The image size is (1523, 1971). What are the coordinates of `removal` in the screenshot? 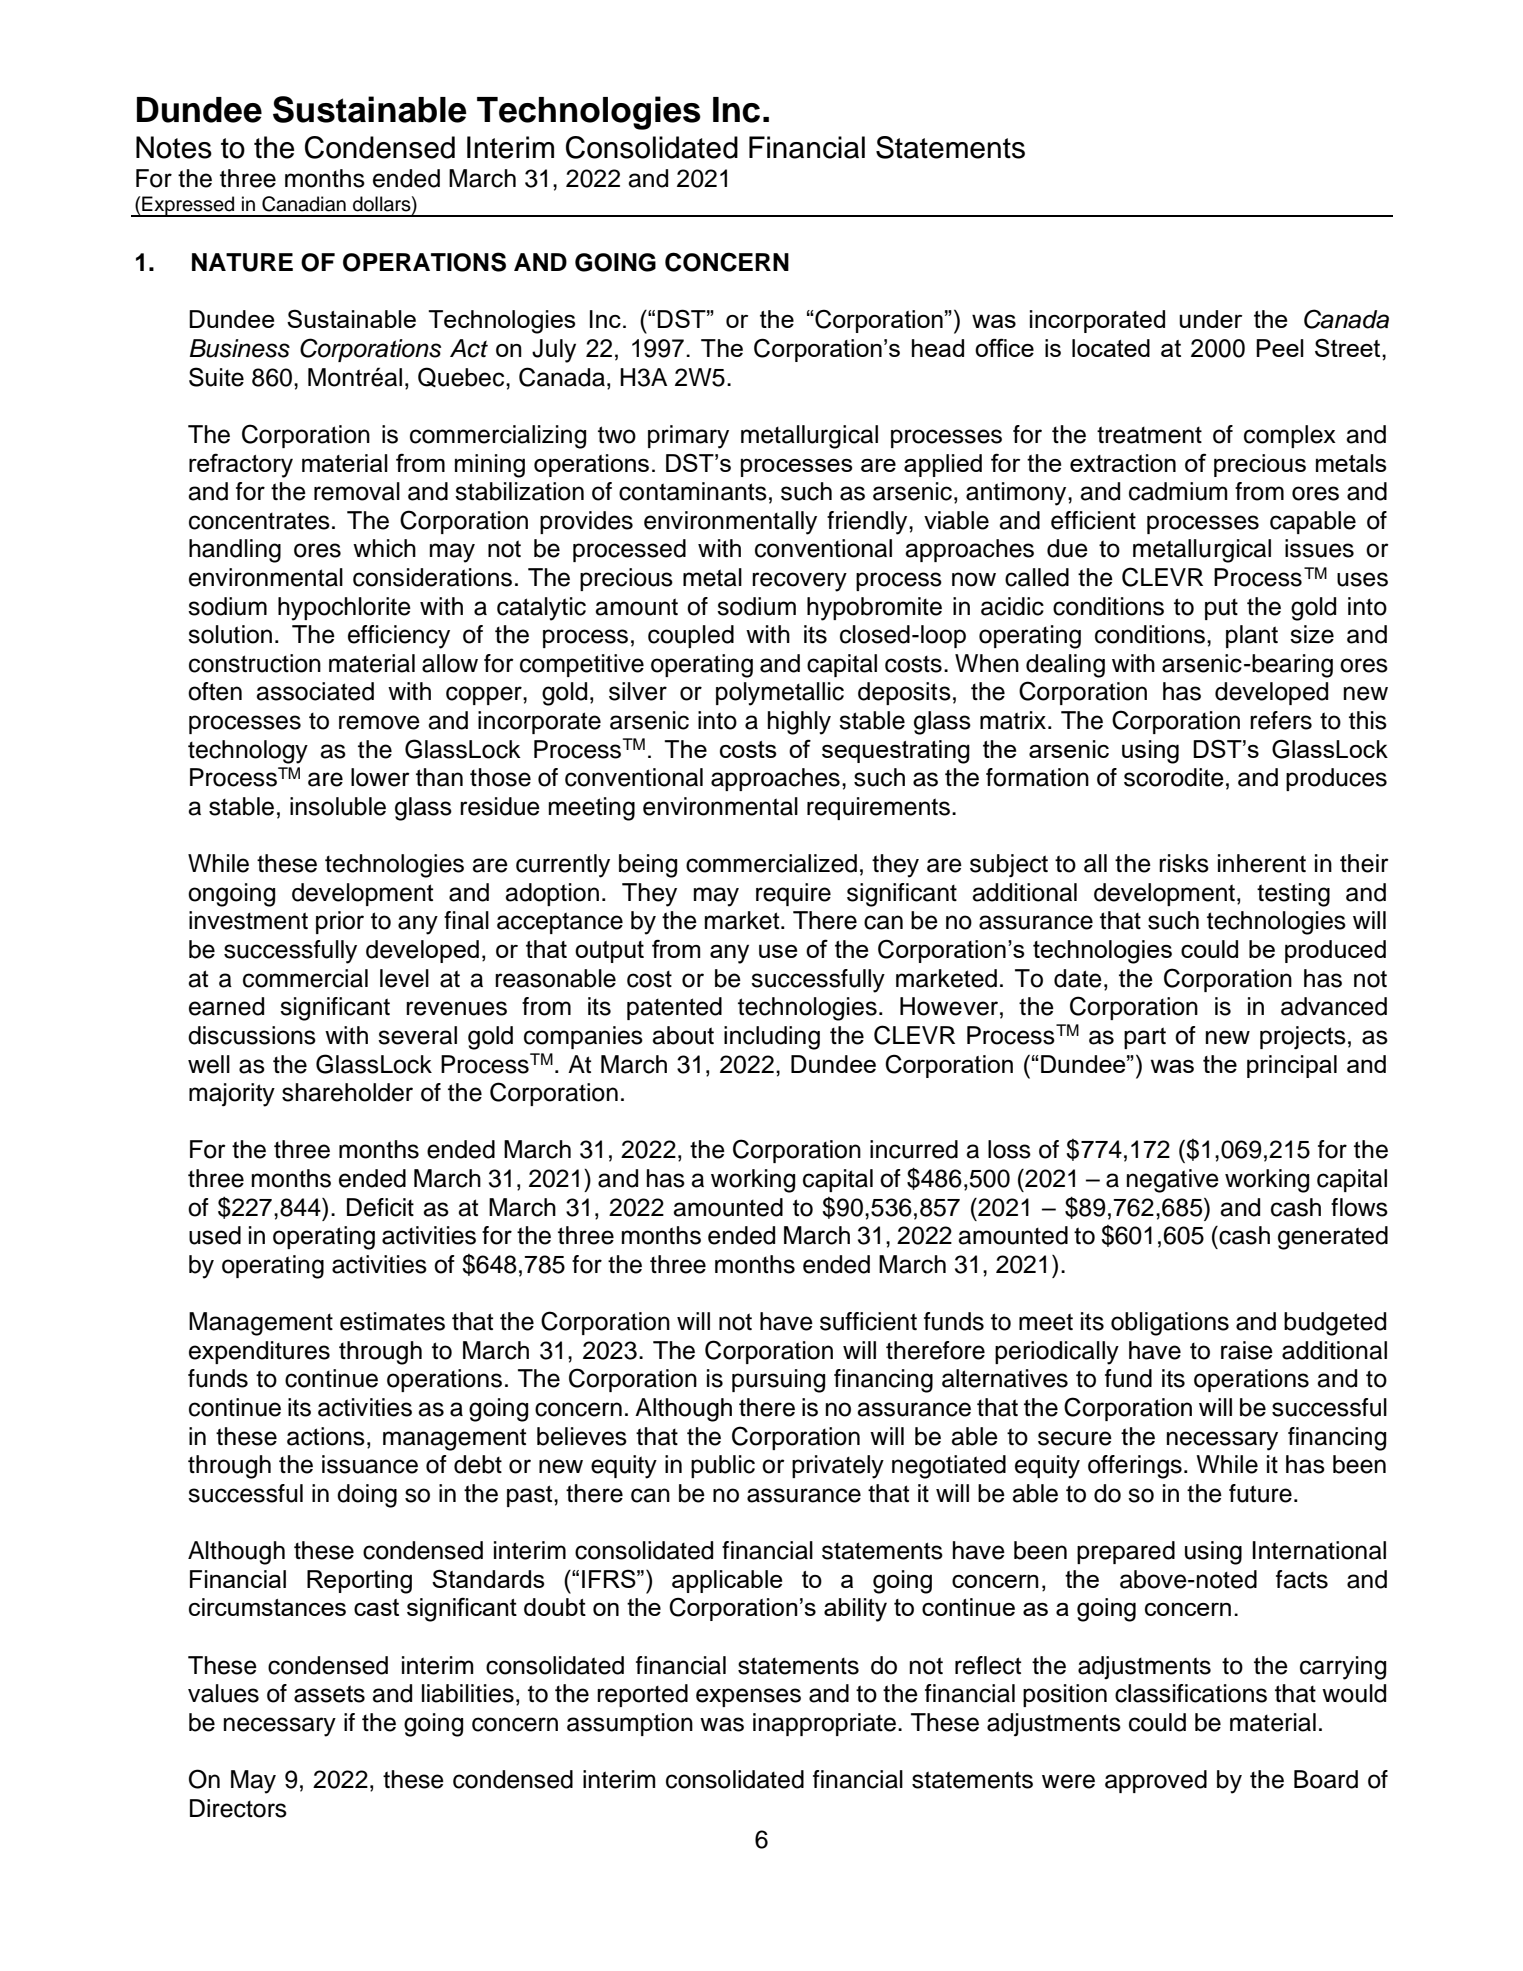 It's located at (357, 491).
